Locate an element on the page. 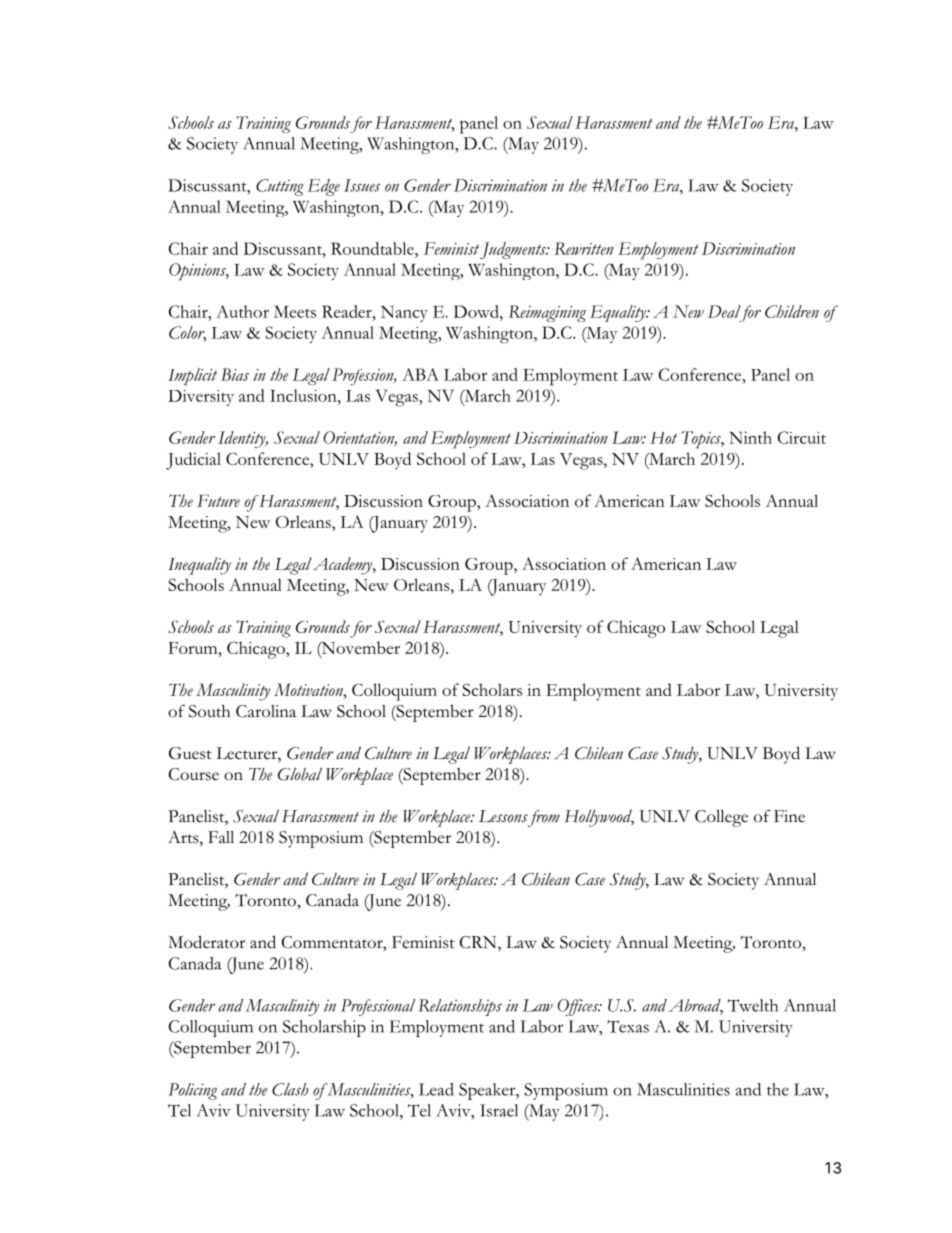 The height and width of the image is (1233, 952). Forum is located at coordinates (194, 648).
